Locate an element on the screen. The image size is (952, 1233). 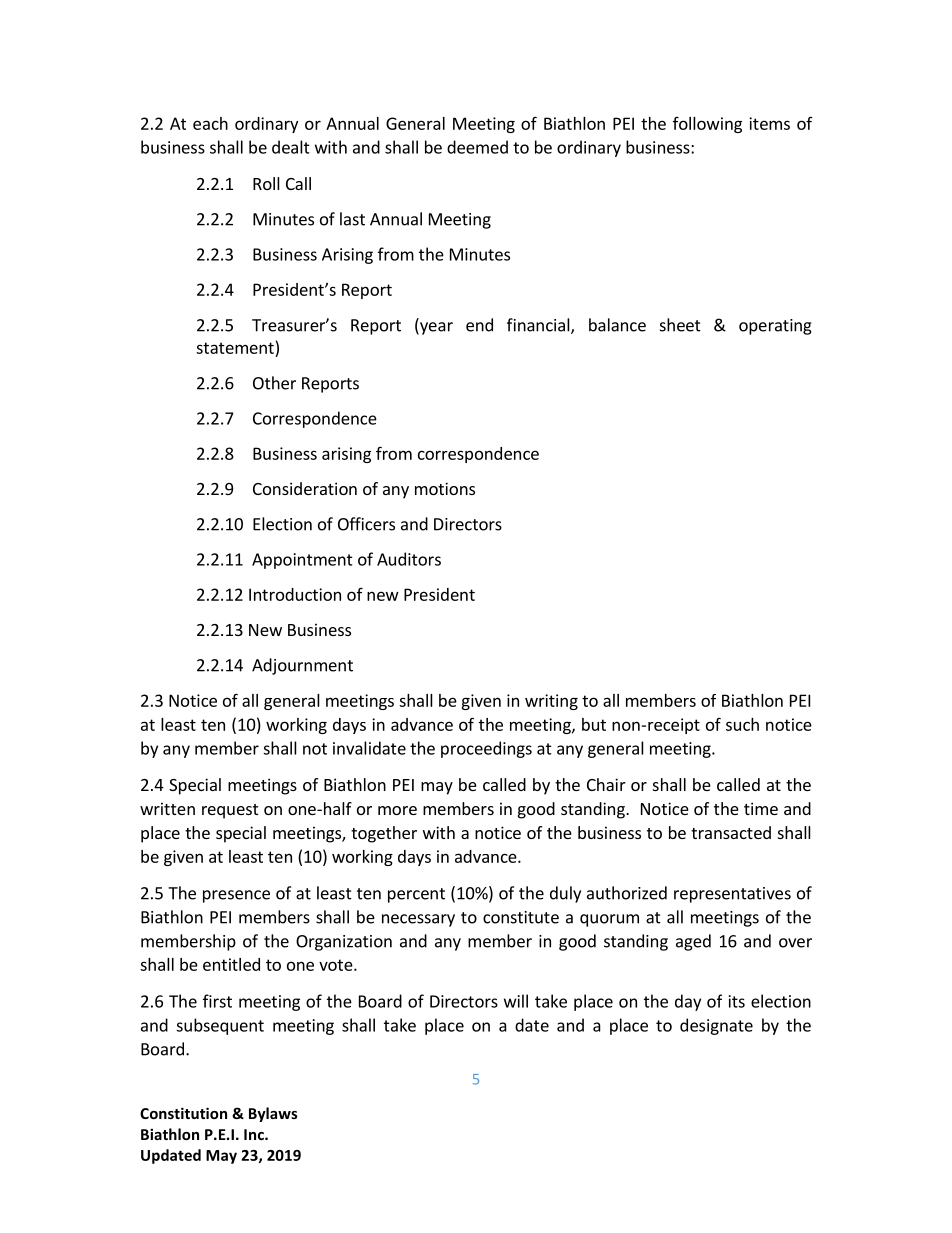
Bylaws is located at coordinates (273, 1114).
